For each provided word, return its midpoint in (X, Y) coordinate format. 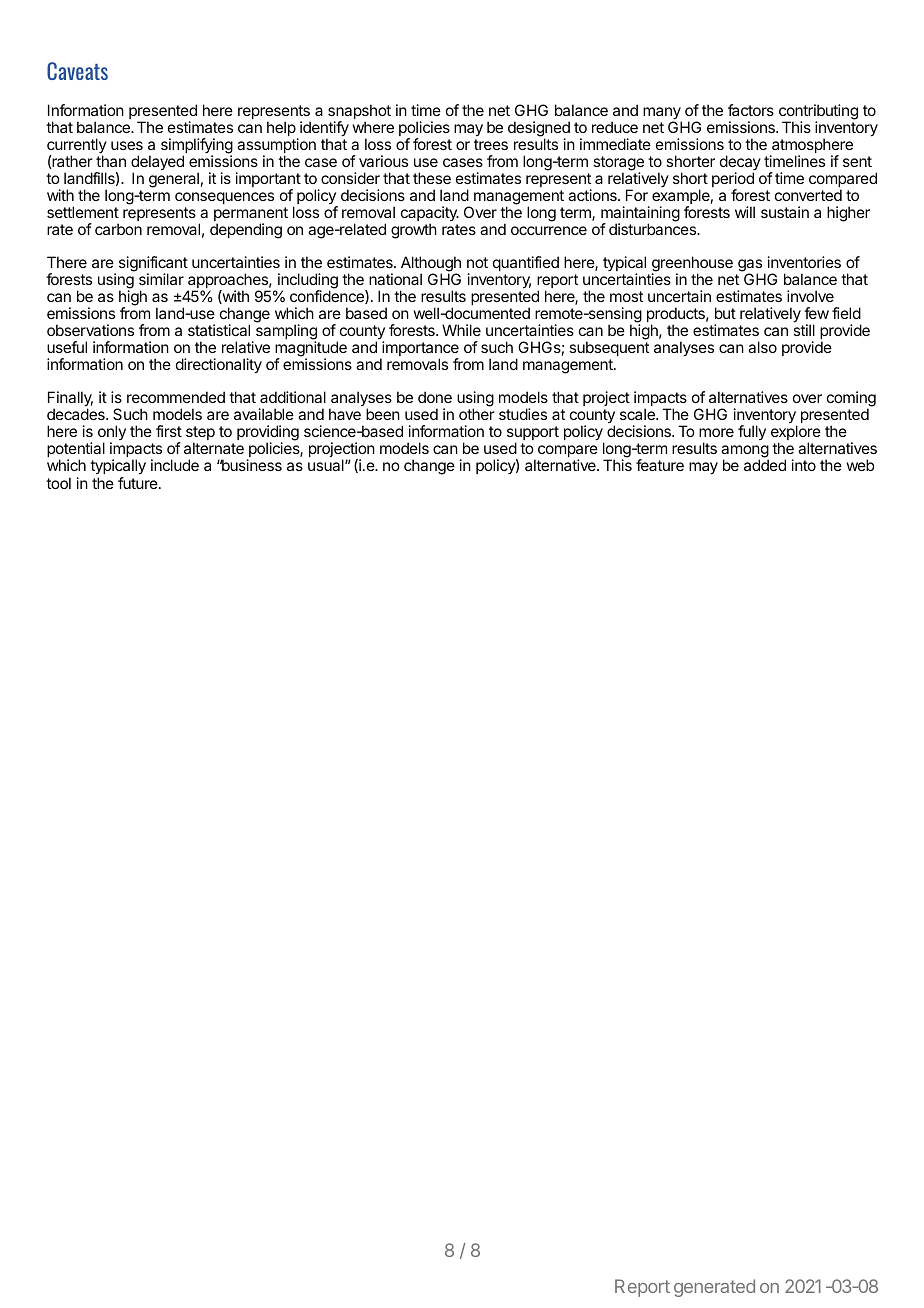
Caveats (77, 71)
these (432, 178)
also (762, 347)
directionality (219, 366)
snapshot (359, 113)
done (435, 397)
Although (431, 265)
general (174, 180)
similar (161, 279)
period (733, 181)
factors (751, 110)
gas (751, 266)
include (175, 465)
